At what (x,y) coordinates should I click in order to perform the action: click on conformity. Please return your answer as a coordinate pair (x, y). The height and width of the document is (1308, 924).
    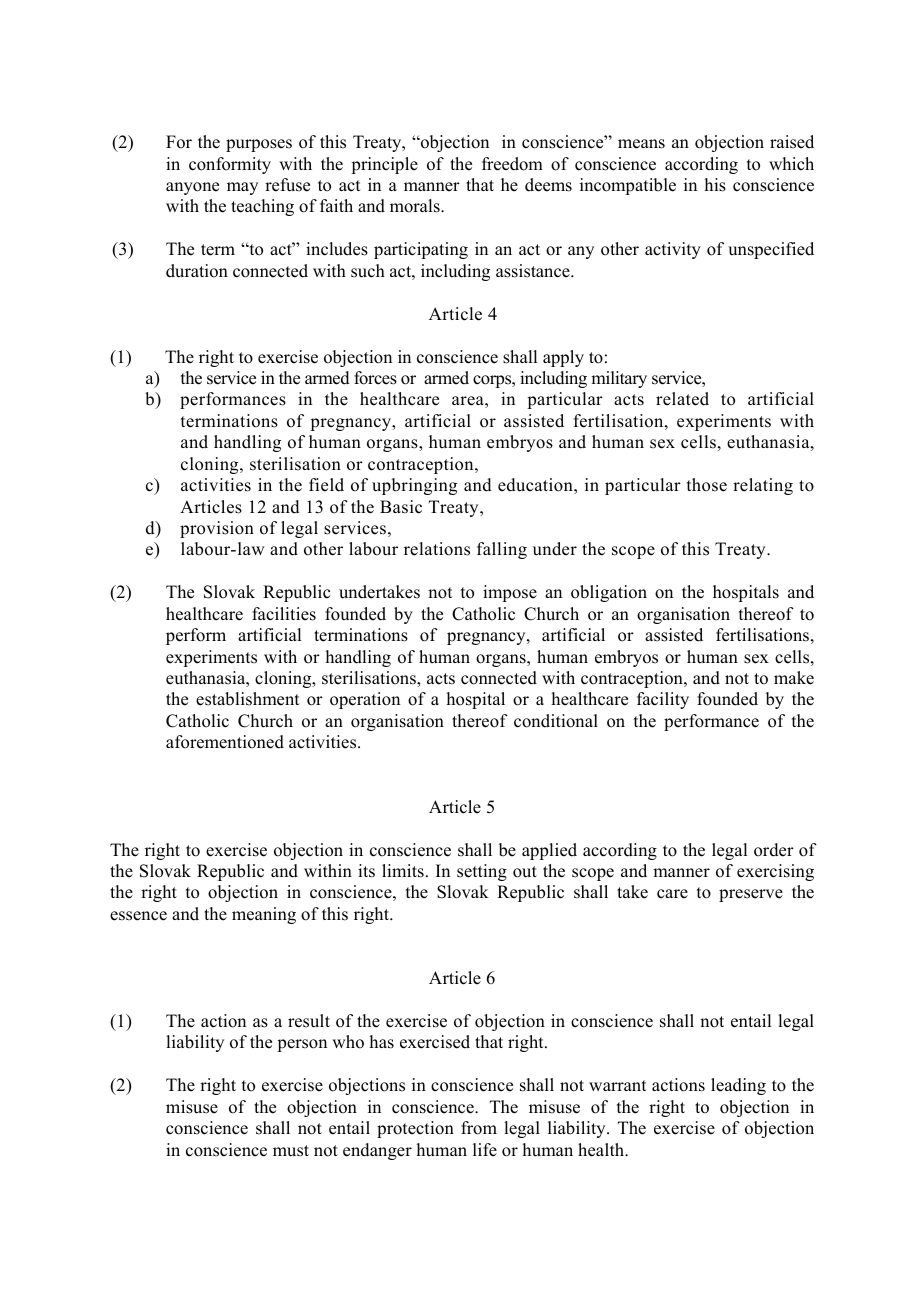
    Looking at the image, I should click on (230, 165).
